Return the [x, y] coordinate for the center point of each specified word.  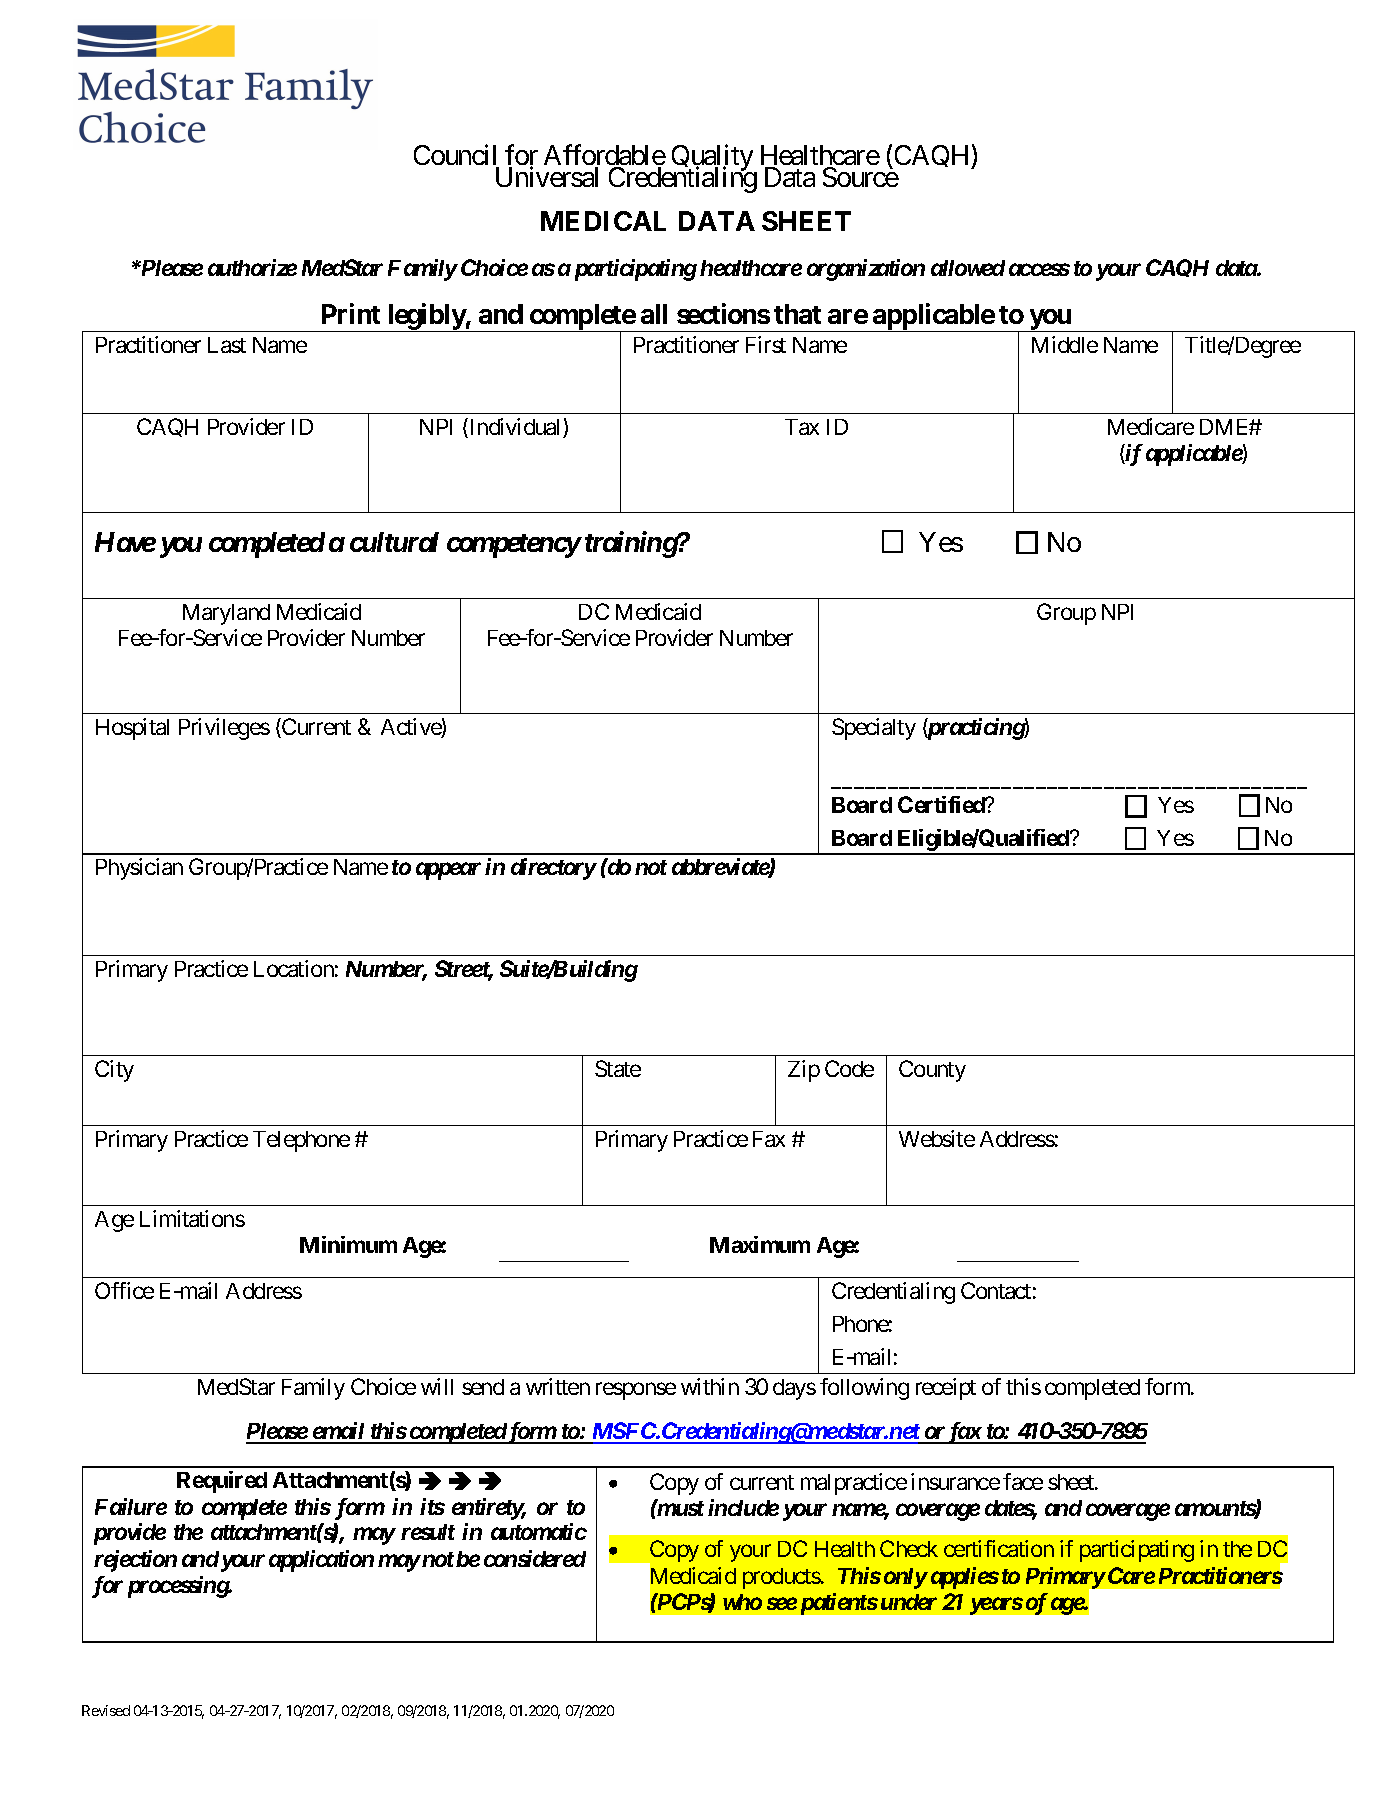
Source [861, 177]
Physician [139, 869]
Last [227, 345]
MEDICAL [603, 221]
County [932, 1071]
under [909, 1602]
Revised [106, 1710]
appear [448, 871]
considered [535, 1558]
